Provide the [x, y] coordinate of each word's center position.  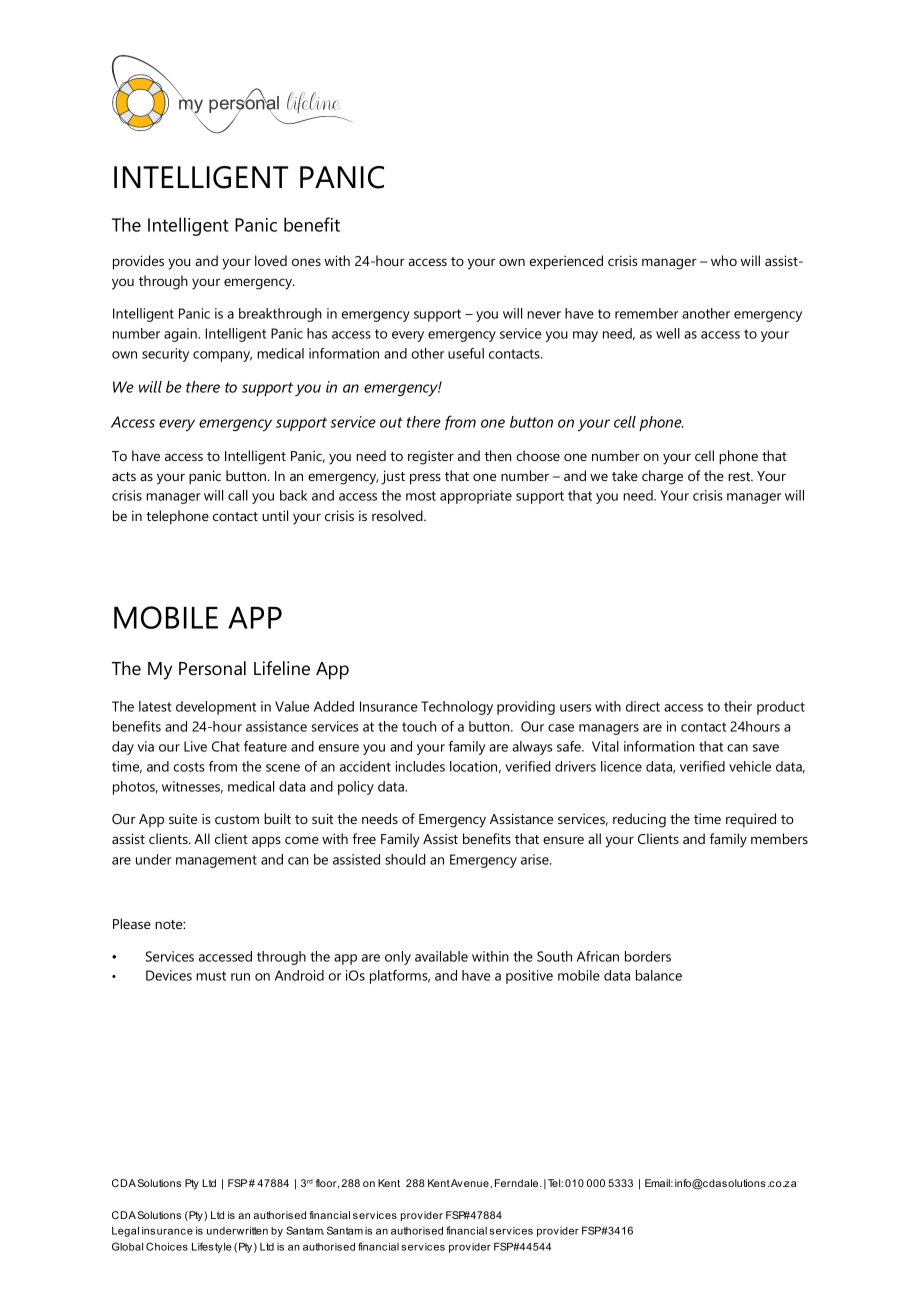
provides [138, 262]
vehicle [750, 766]
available [441, 956]
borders [648, 956]
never [544, 315]
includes [420, 766]
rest [740, 476]
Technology [457, 708]
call [238, 495]
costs [189, 767]
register [431, 457]
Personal [212, 668]
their [738, 706]
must [211, 976]
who [724, 260]
